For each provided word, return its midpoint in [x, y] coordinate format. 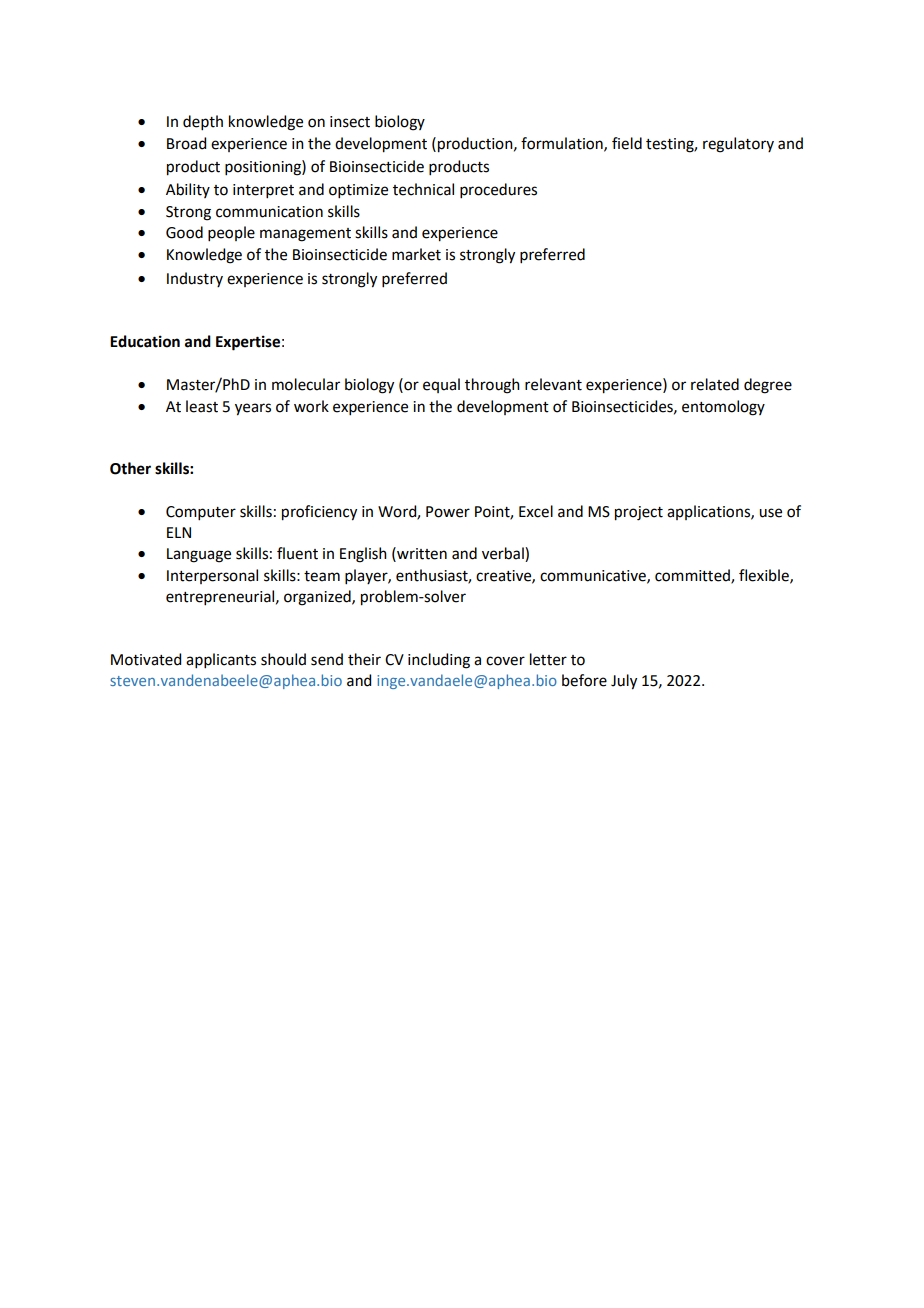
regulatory [738, 145]
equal [441, 385]
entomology [723, 408]
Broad [186, 143]
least [202, 406]
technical [423, 189]
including [439, 661]
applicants [221, 660]
